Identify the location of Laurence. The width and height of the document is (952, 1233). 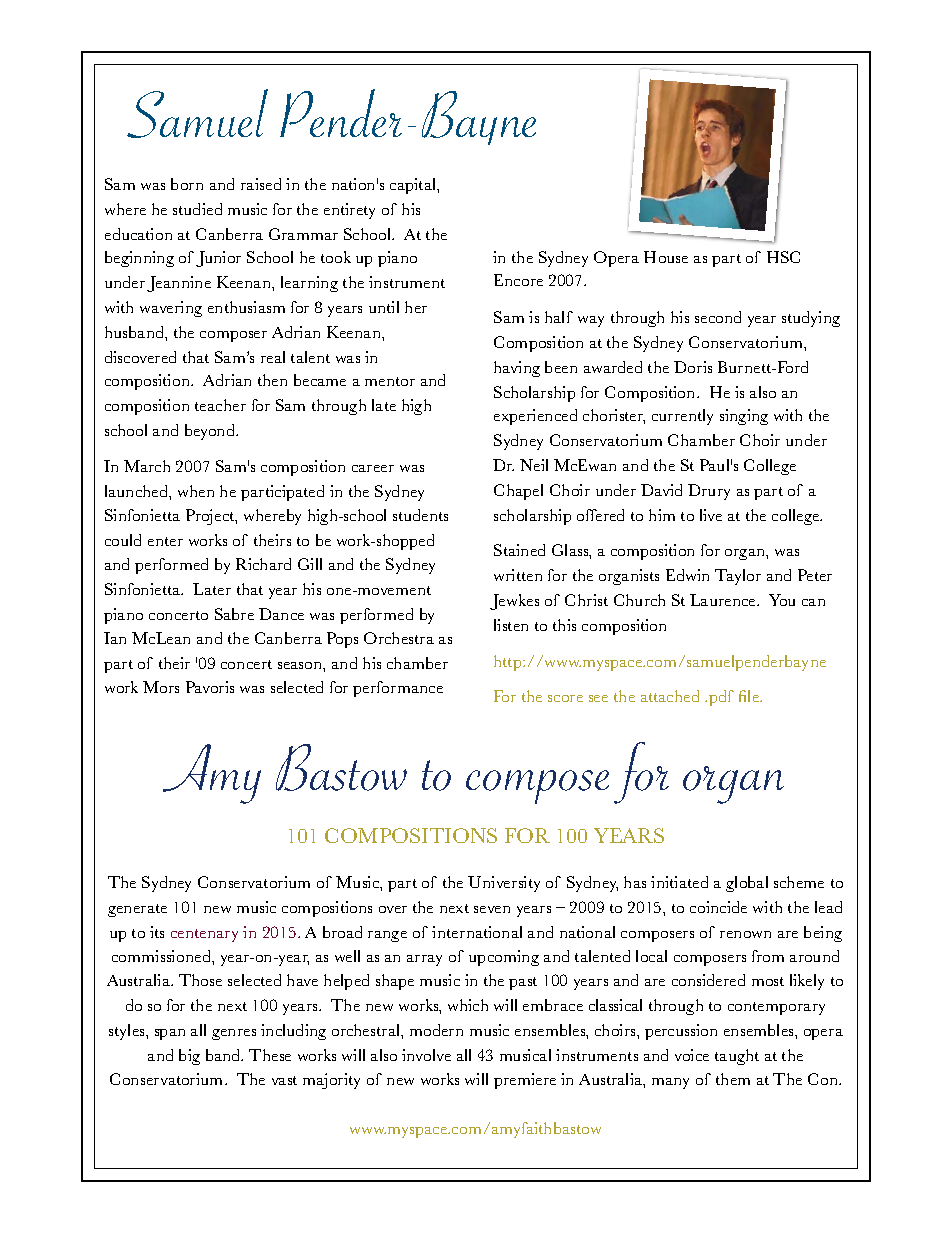
(724, 600).
